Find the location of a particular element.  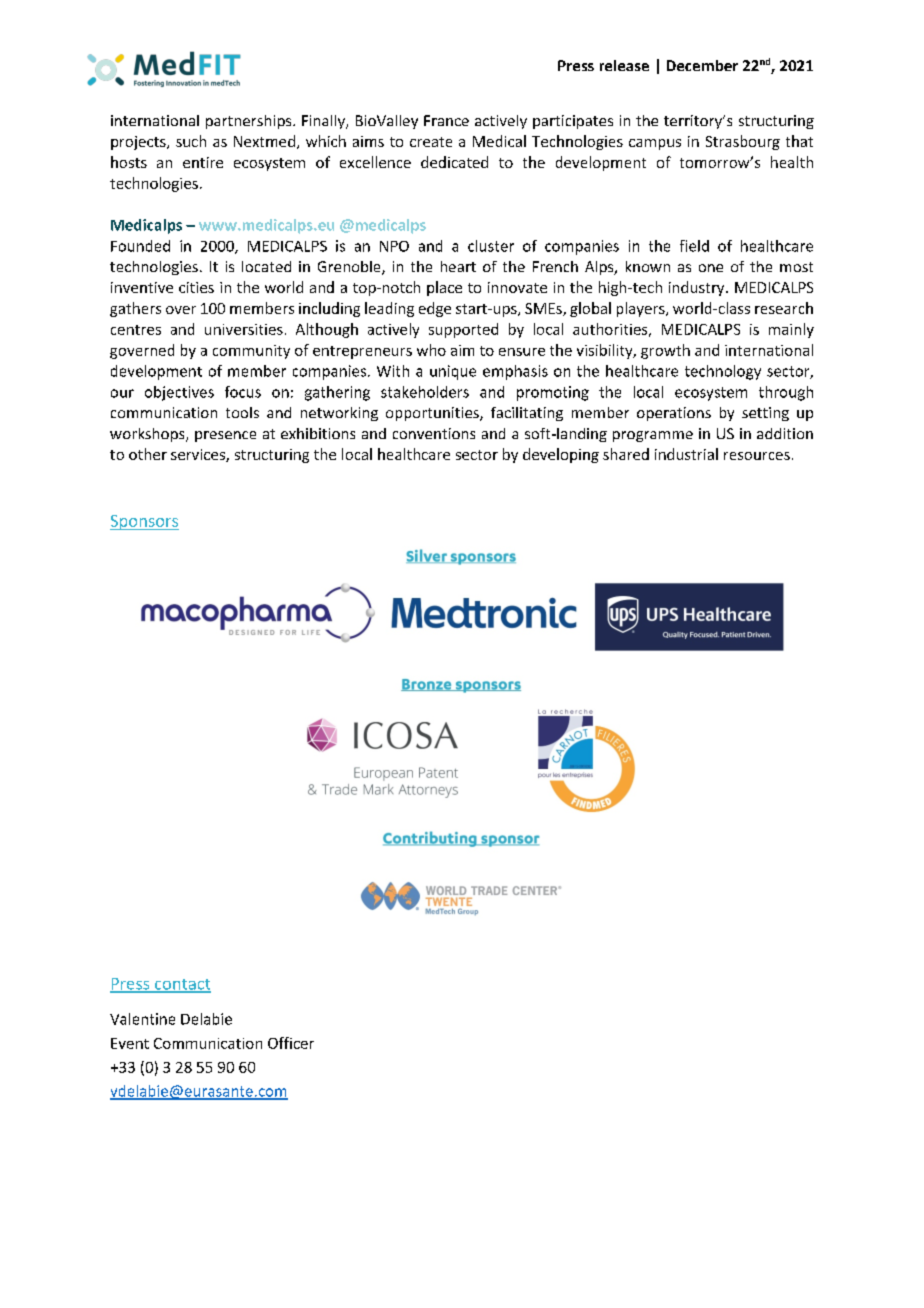

Officer is located at coordinates (291, 1043).
